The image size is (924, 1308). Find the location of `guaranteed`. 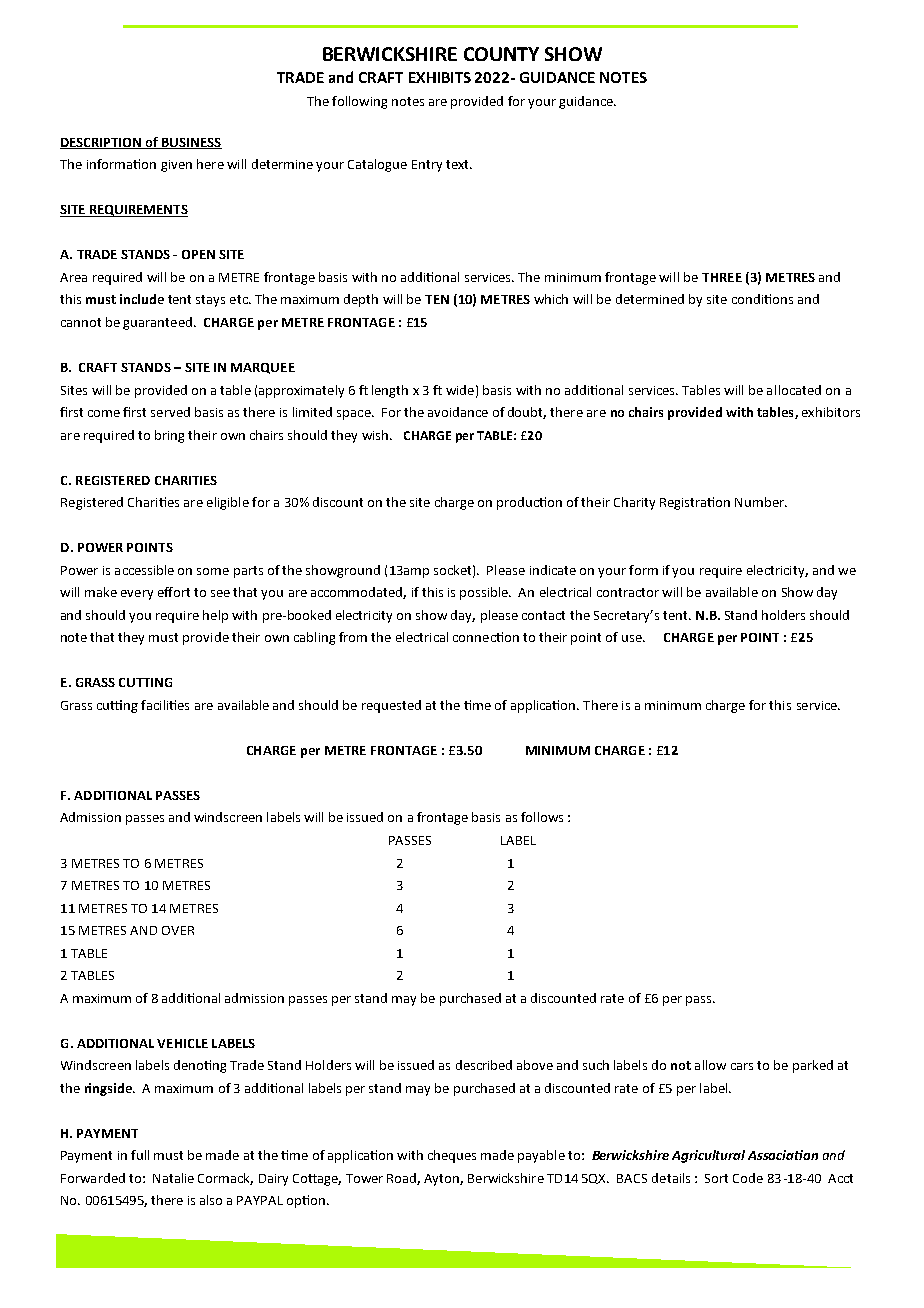

guaranteed is located at coordinates (157, 323).
